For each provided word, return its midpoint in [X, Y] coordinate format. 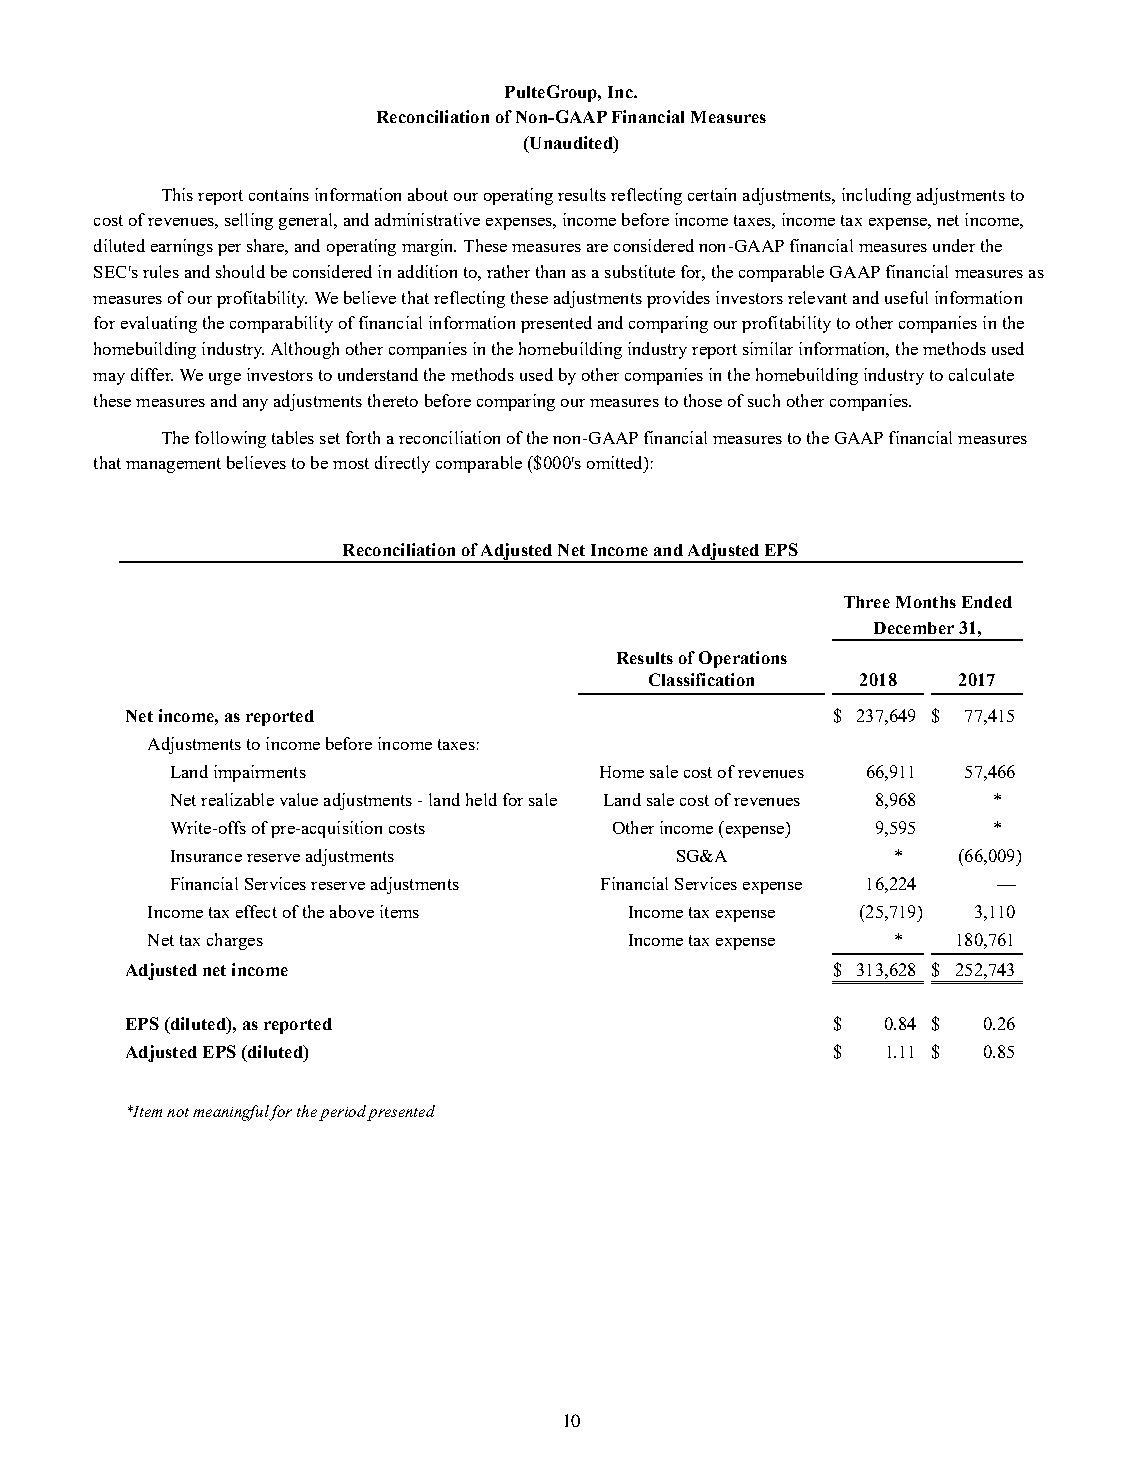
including [876, 196]
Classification [701, 679]
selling [249, 221]
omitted [616, 462]
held [481, 799]
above [352, 911]
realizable [237, 799]
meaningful [231, 1113]
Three [867, 602]
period [342, 1113]
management [173, 465]
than [550, 271]
